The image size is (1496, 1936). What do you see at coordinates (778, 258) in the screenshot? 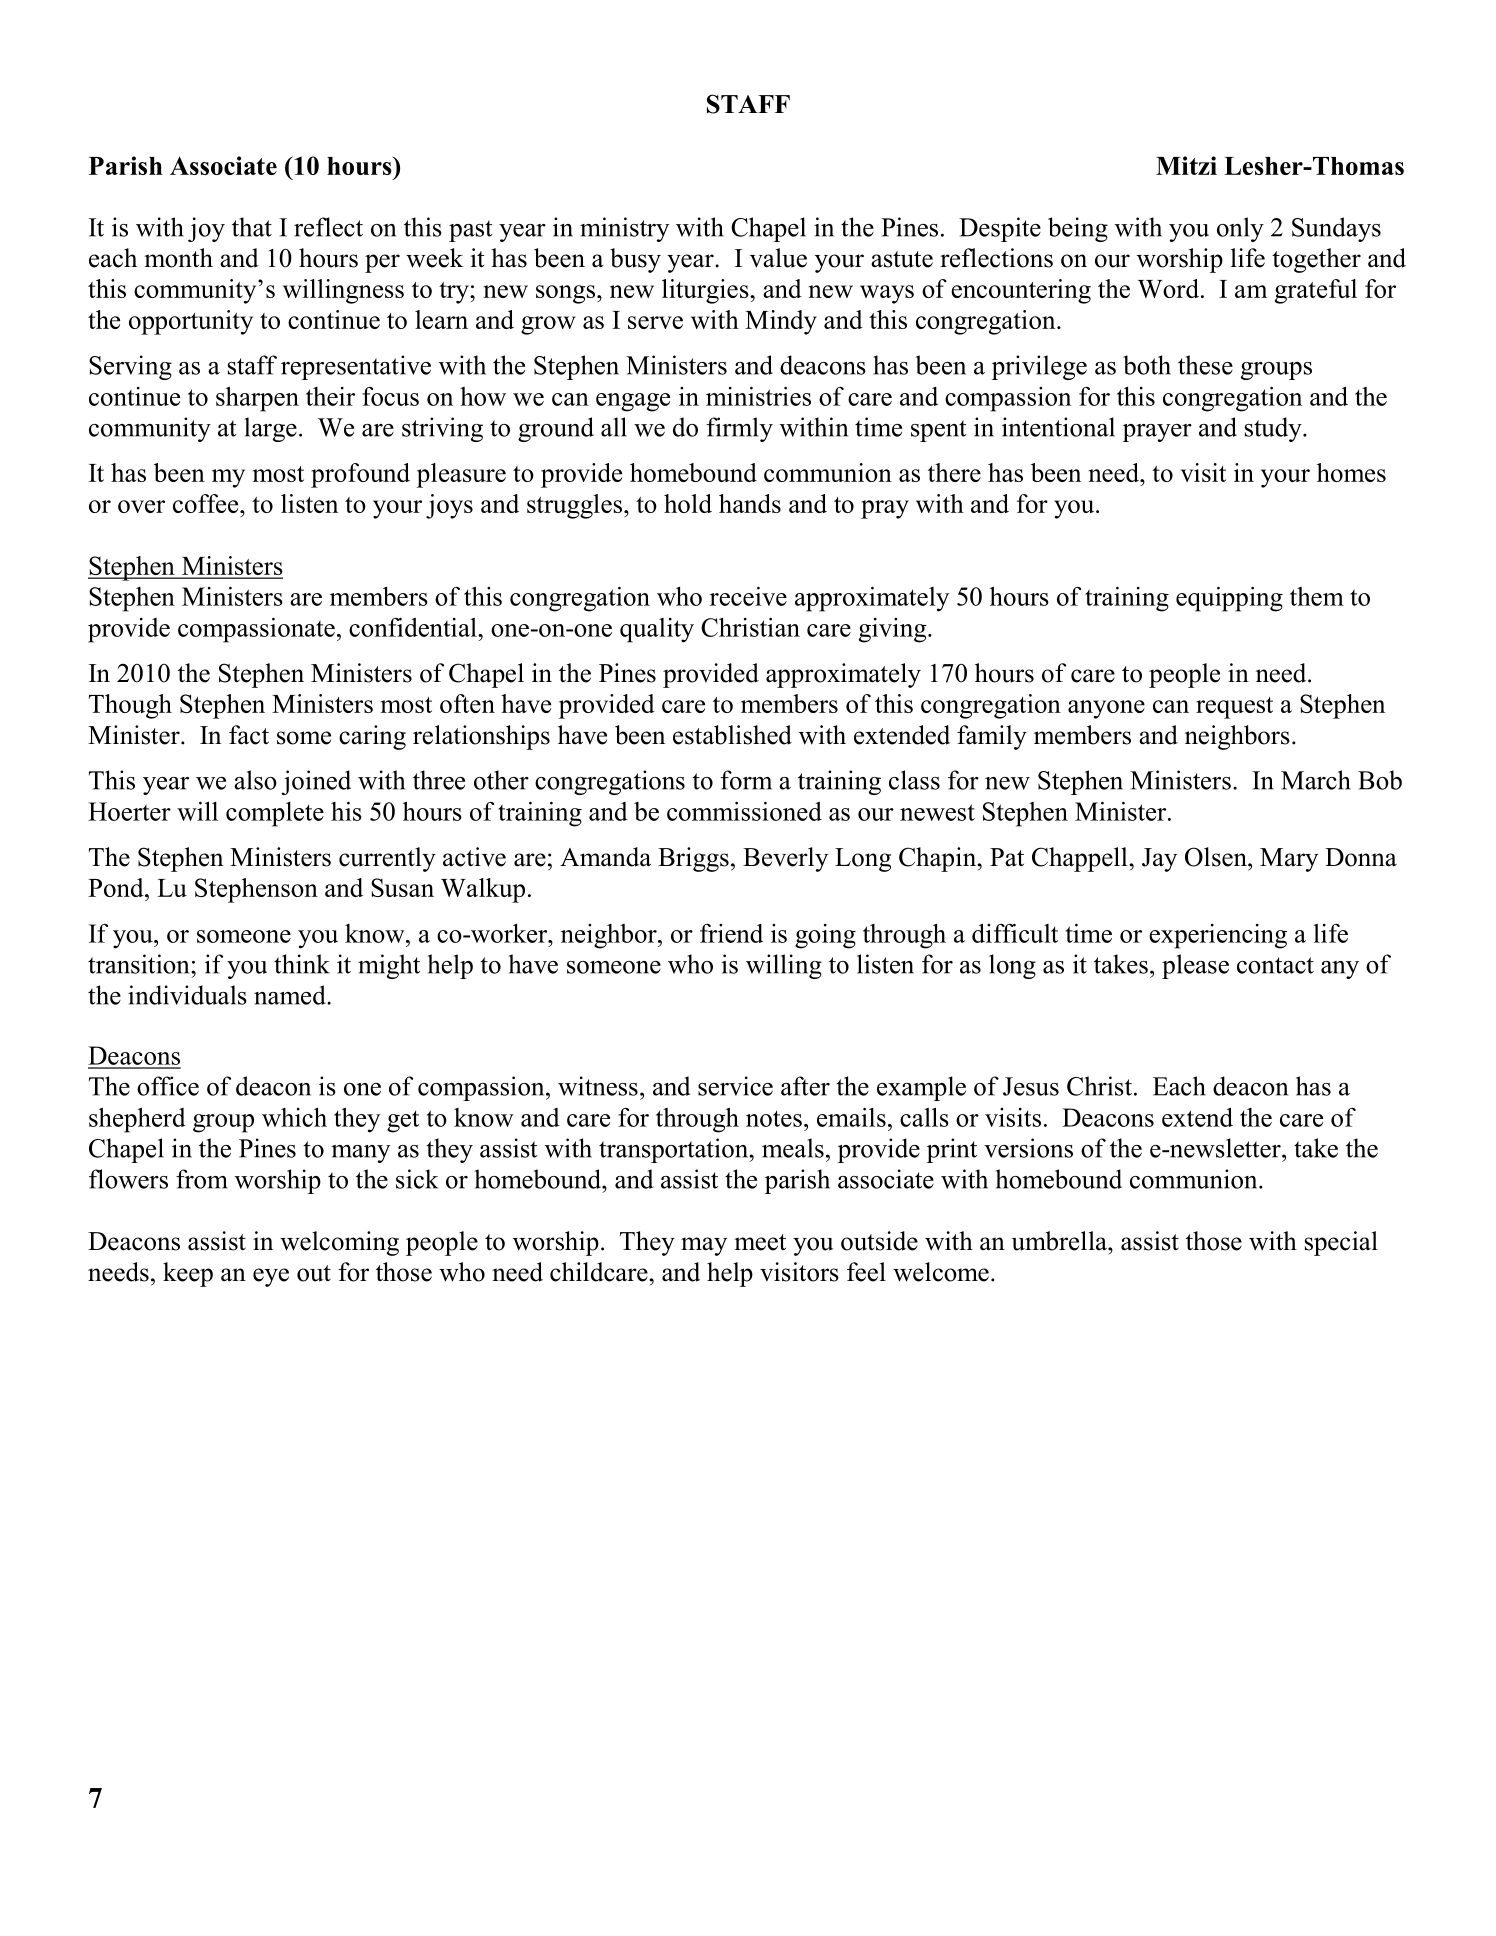
I see `value` at bounding box center [778, 258].
